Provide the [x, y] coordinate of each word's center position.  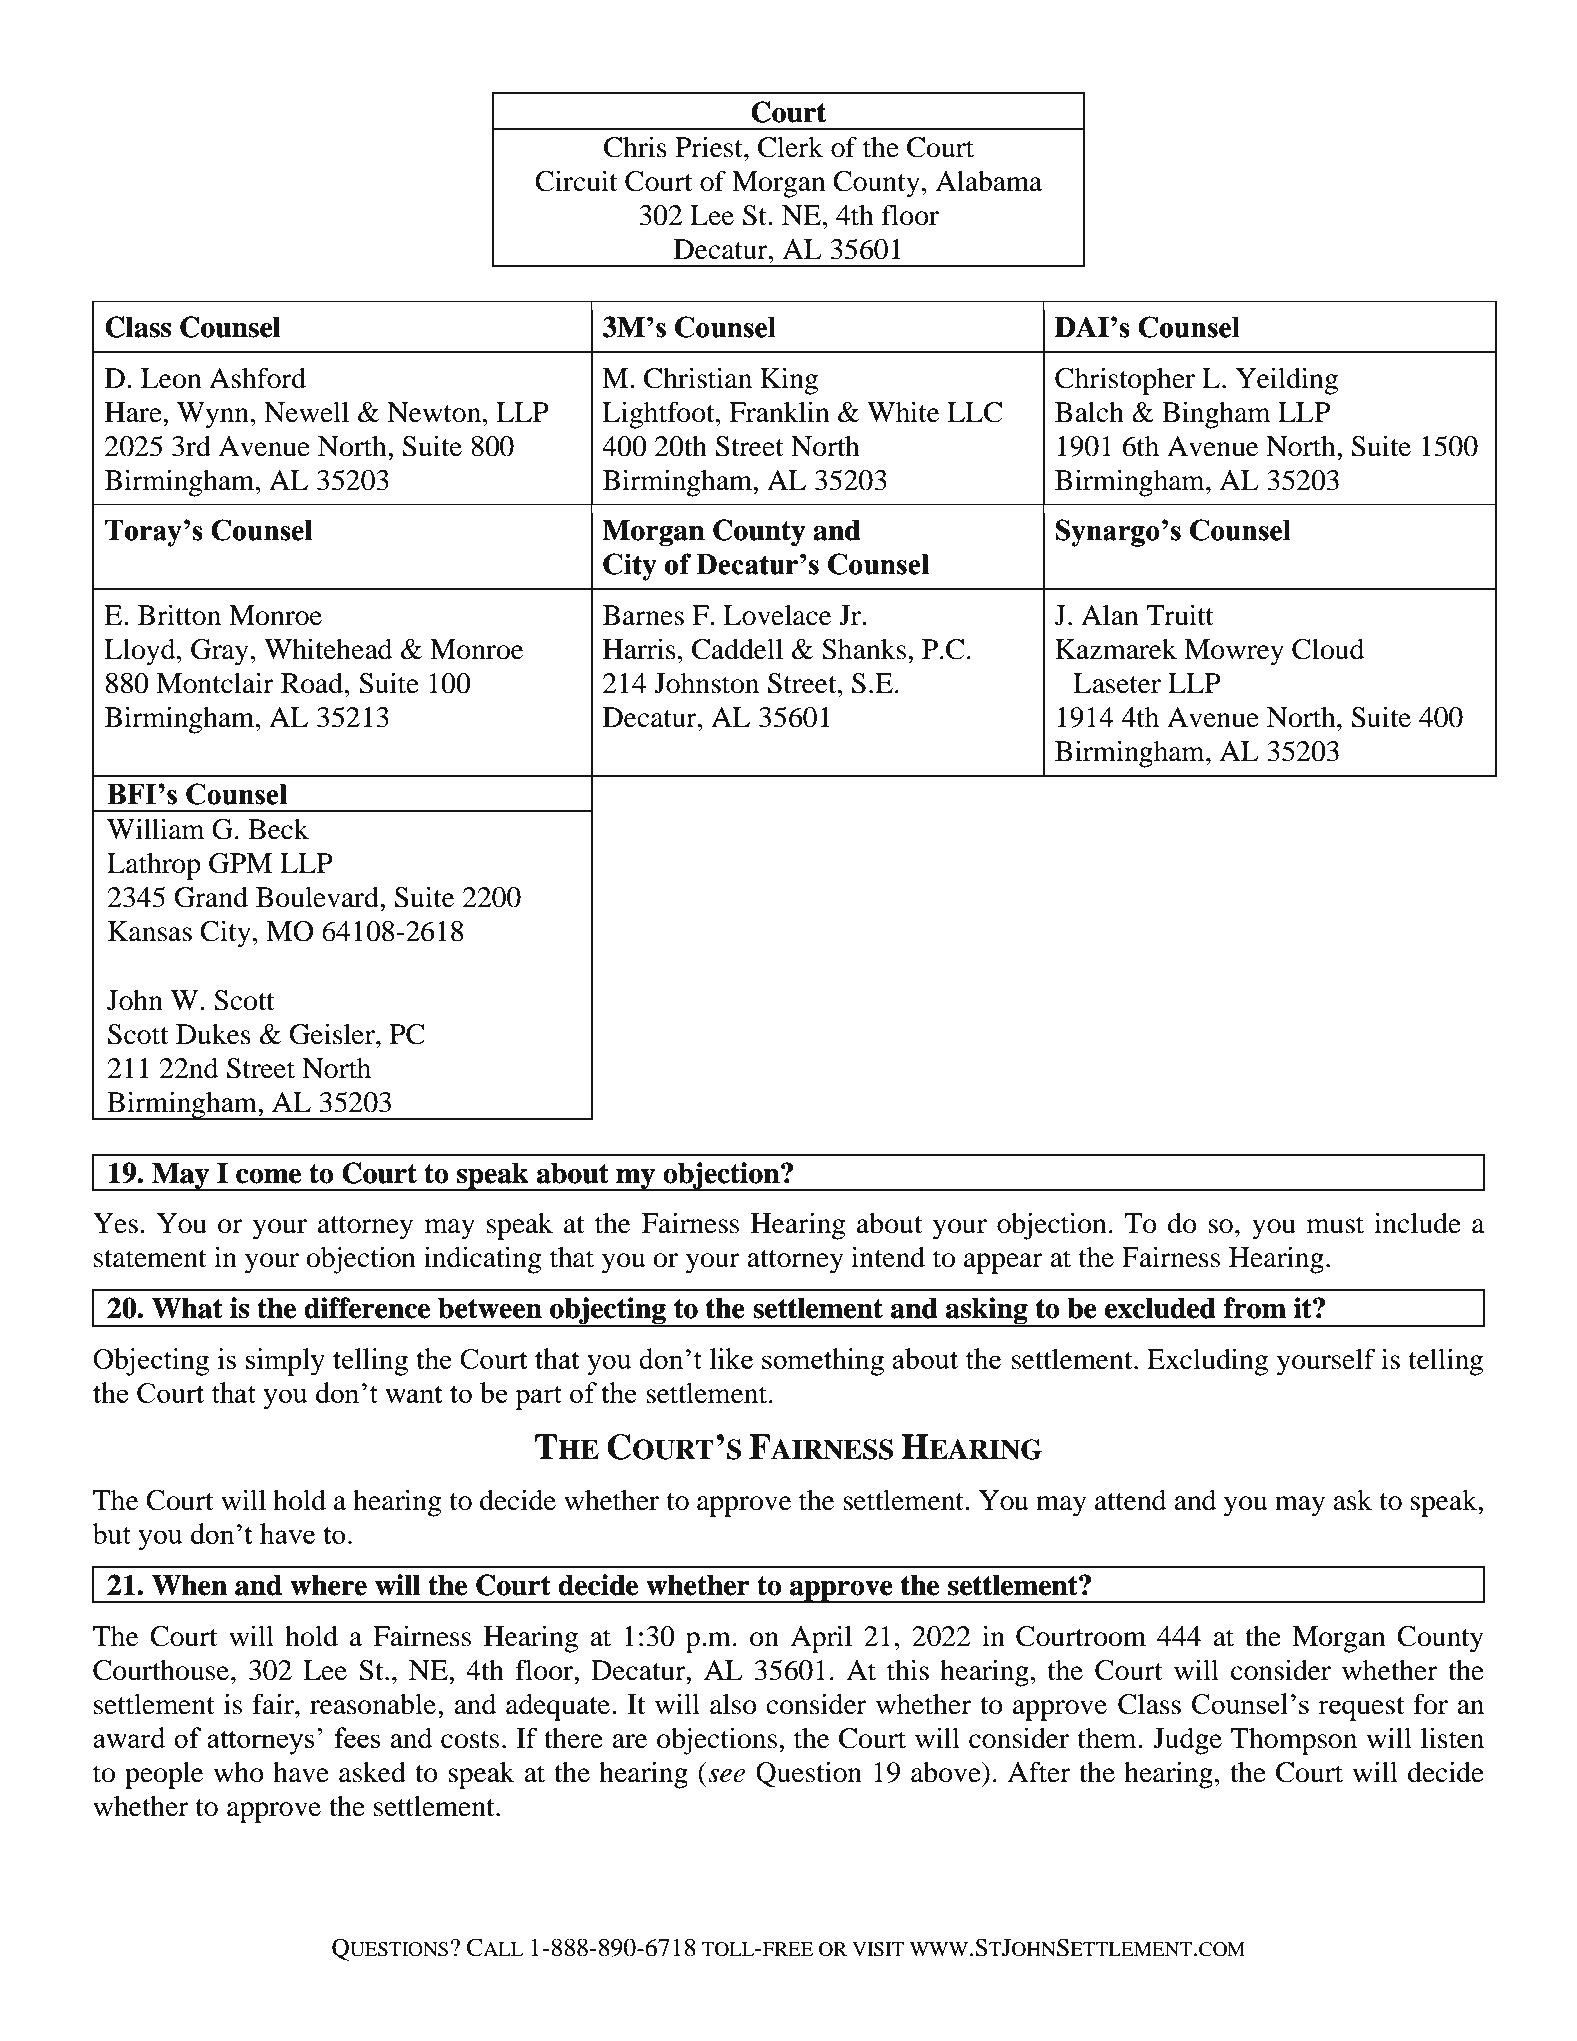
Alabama [988, 181]
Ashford [257, 378]
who [239, 1772]
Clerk [790, 147]
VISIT [878, 1949]
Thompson [1294, 1741]
